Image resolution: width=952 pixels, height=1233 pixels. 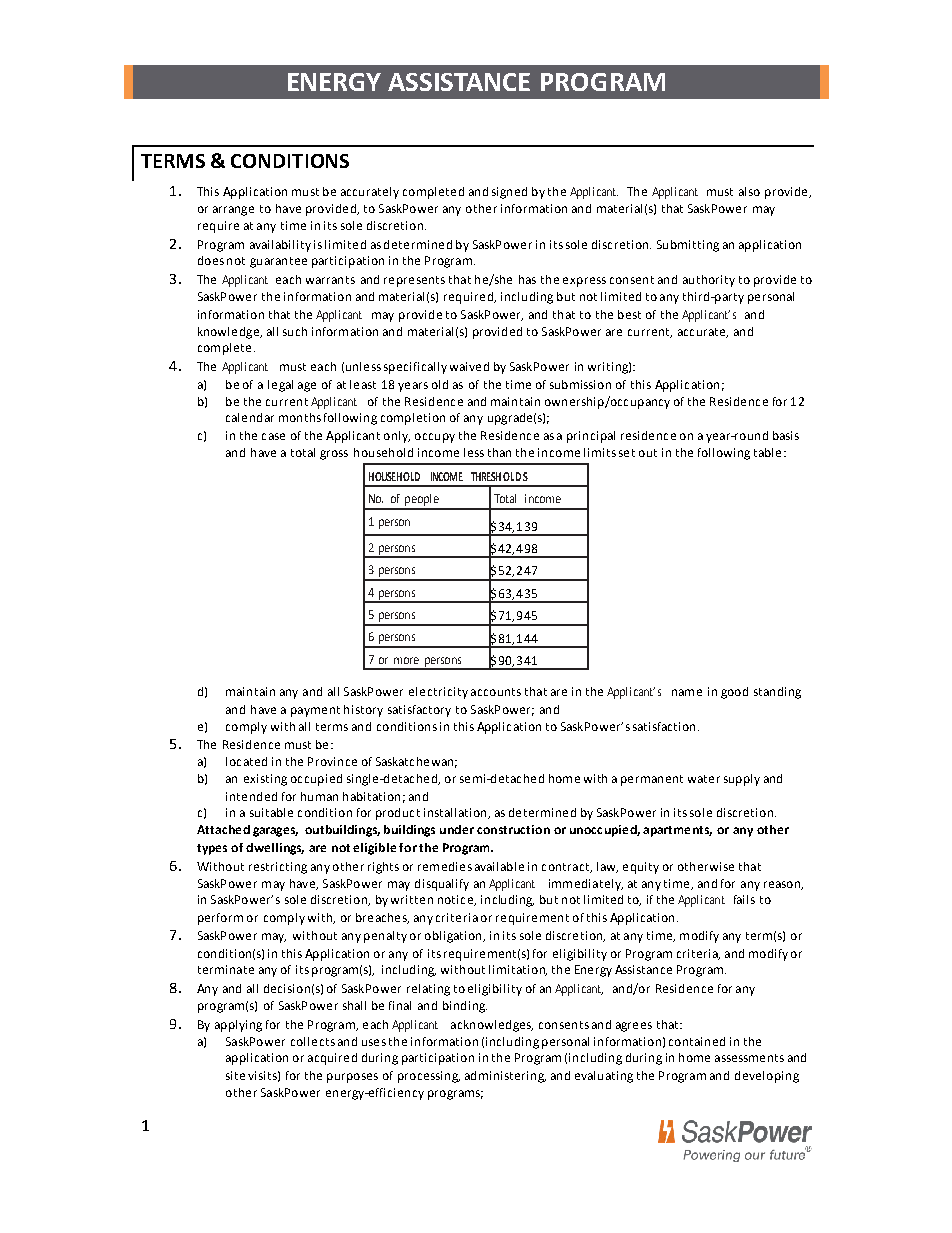 What do you see at coordinates (315, 711) in the screenshot?
I see `payment` at bounding box center [315, 711].
